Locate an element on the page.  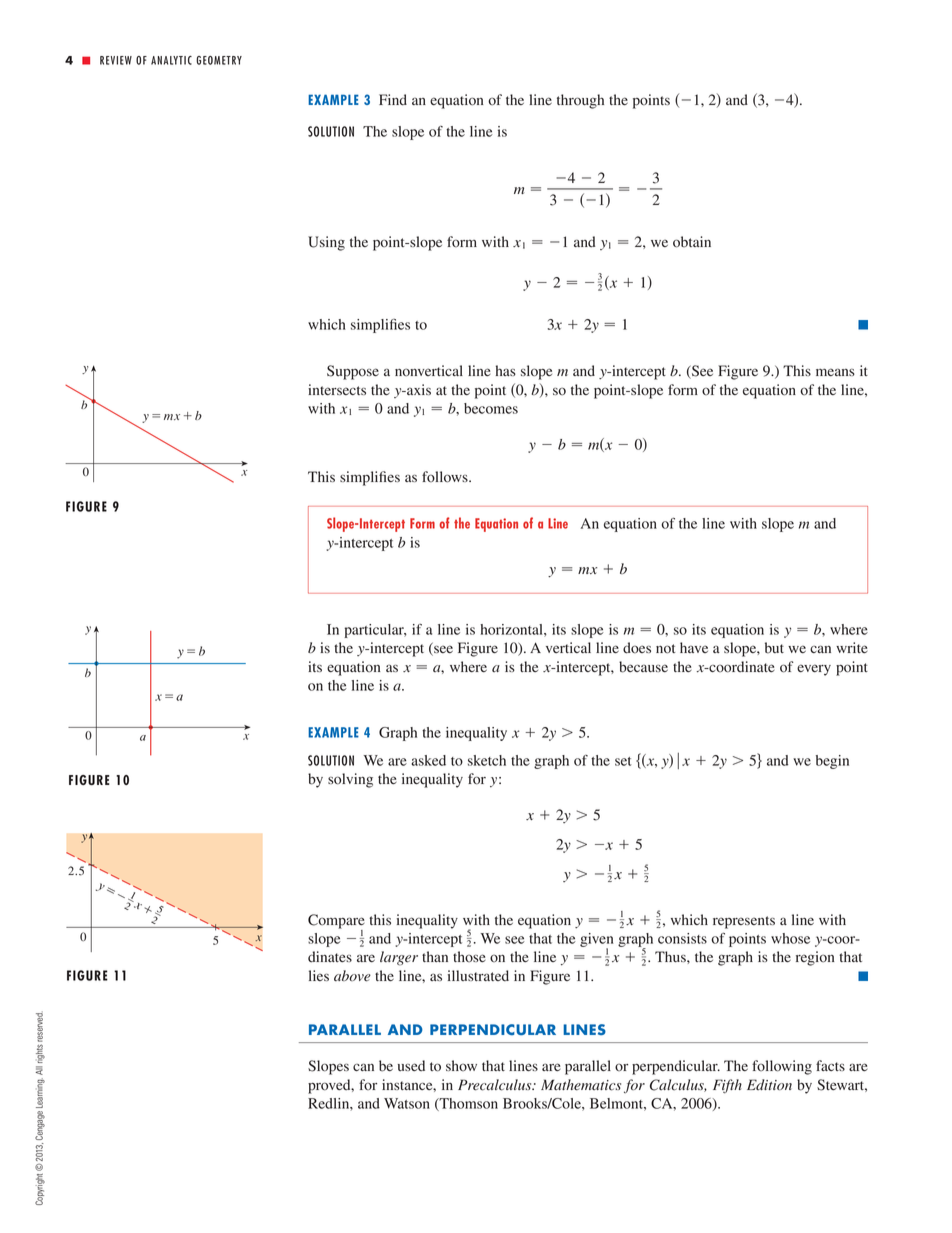
solving is located at coordinates (350, 780).
